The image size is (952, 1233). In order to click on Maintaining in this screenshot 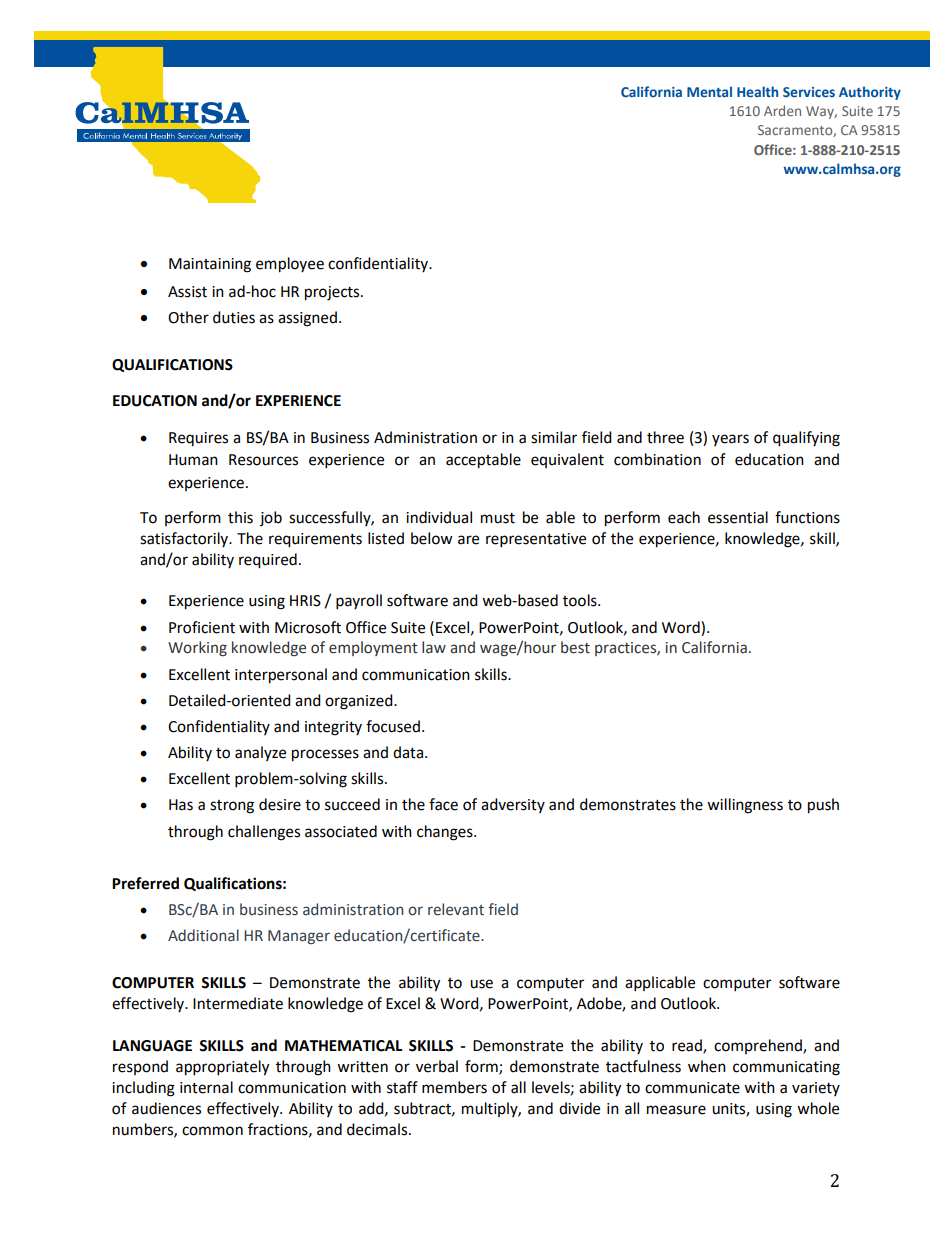, I will do `click(210, 265)`.
